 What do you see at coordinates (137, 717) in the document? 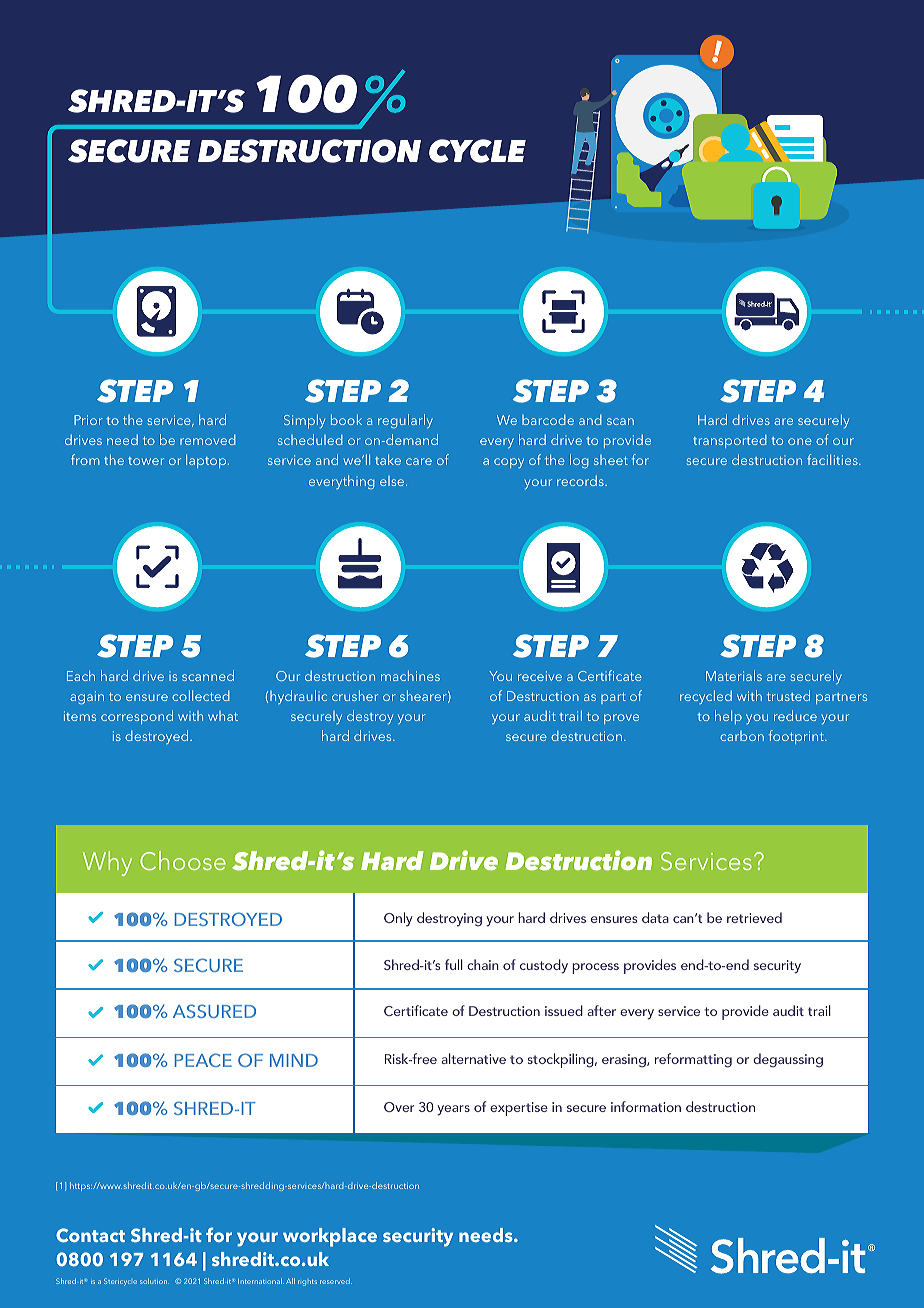
I see `correspond` at bounding box center [137, 717].
